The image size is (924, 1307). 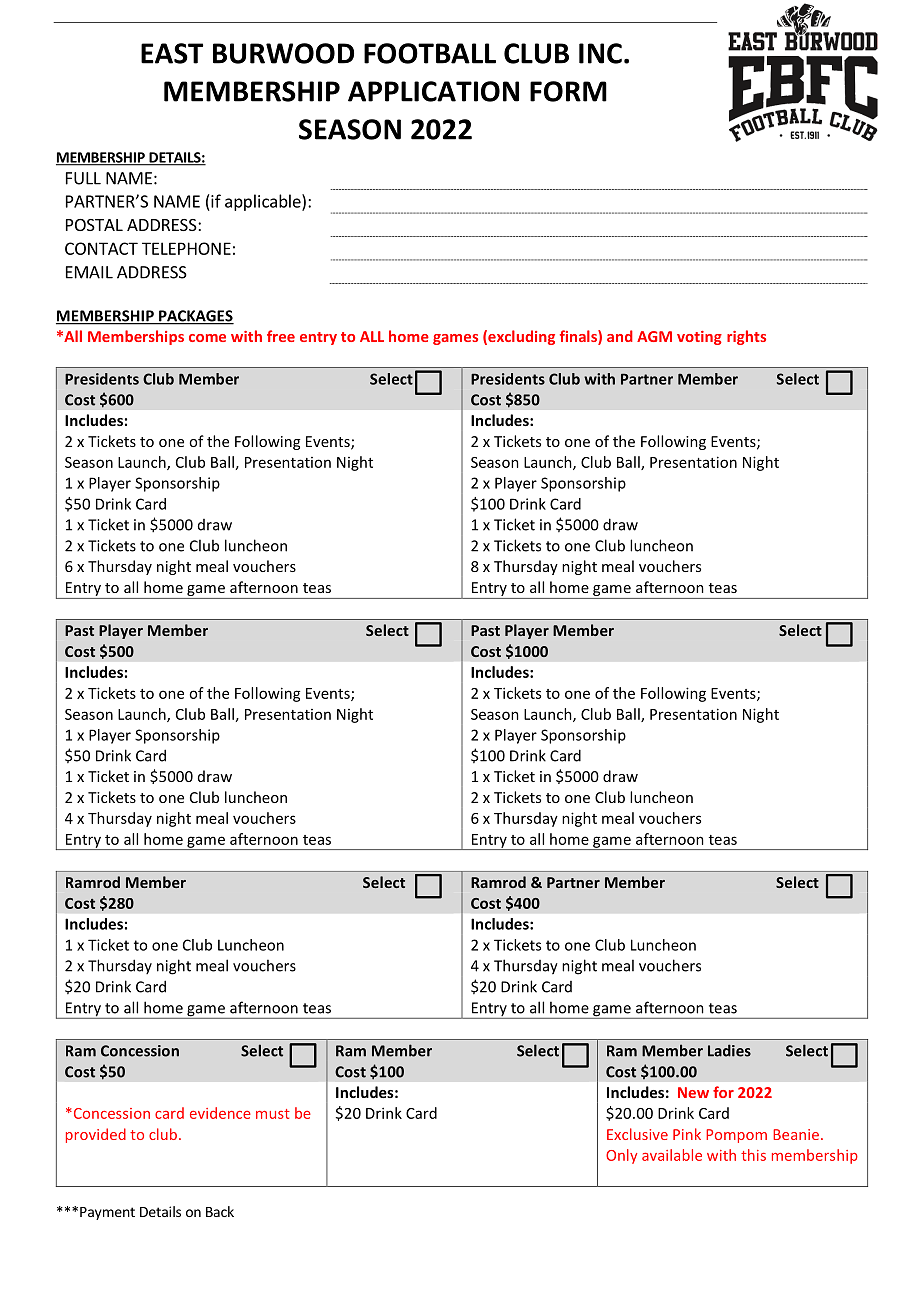 What do you see at coordinates (433, 91) in the document?
I see `APPLICATION` at bounding box center [433, 91].
